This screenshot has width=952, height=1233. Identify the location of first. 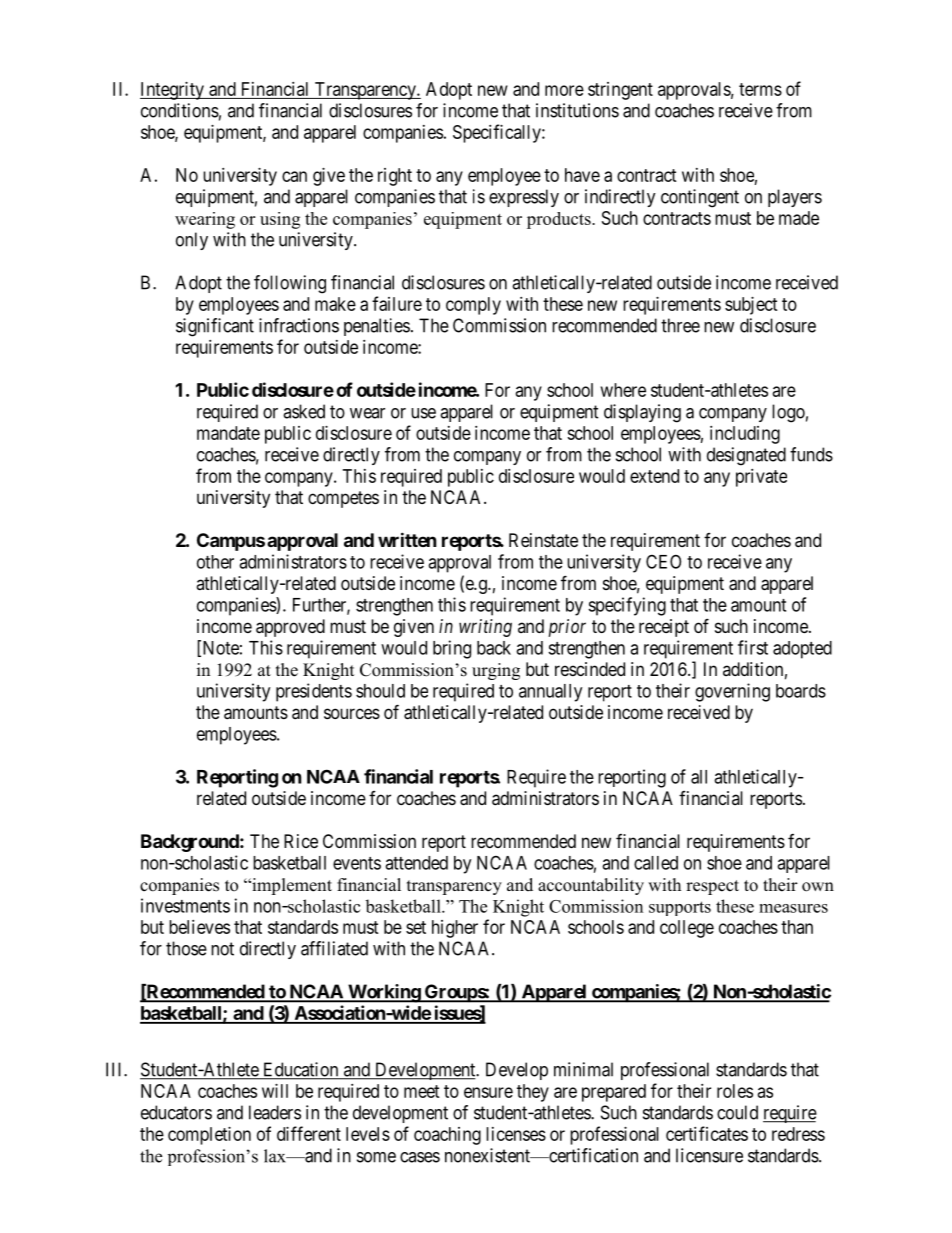
(753, 647).
